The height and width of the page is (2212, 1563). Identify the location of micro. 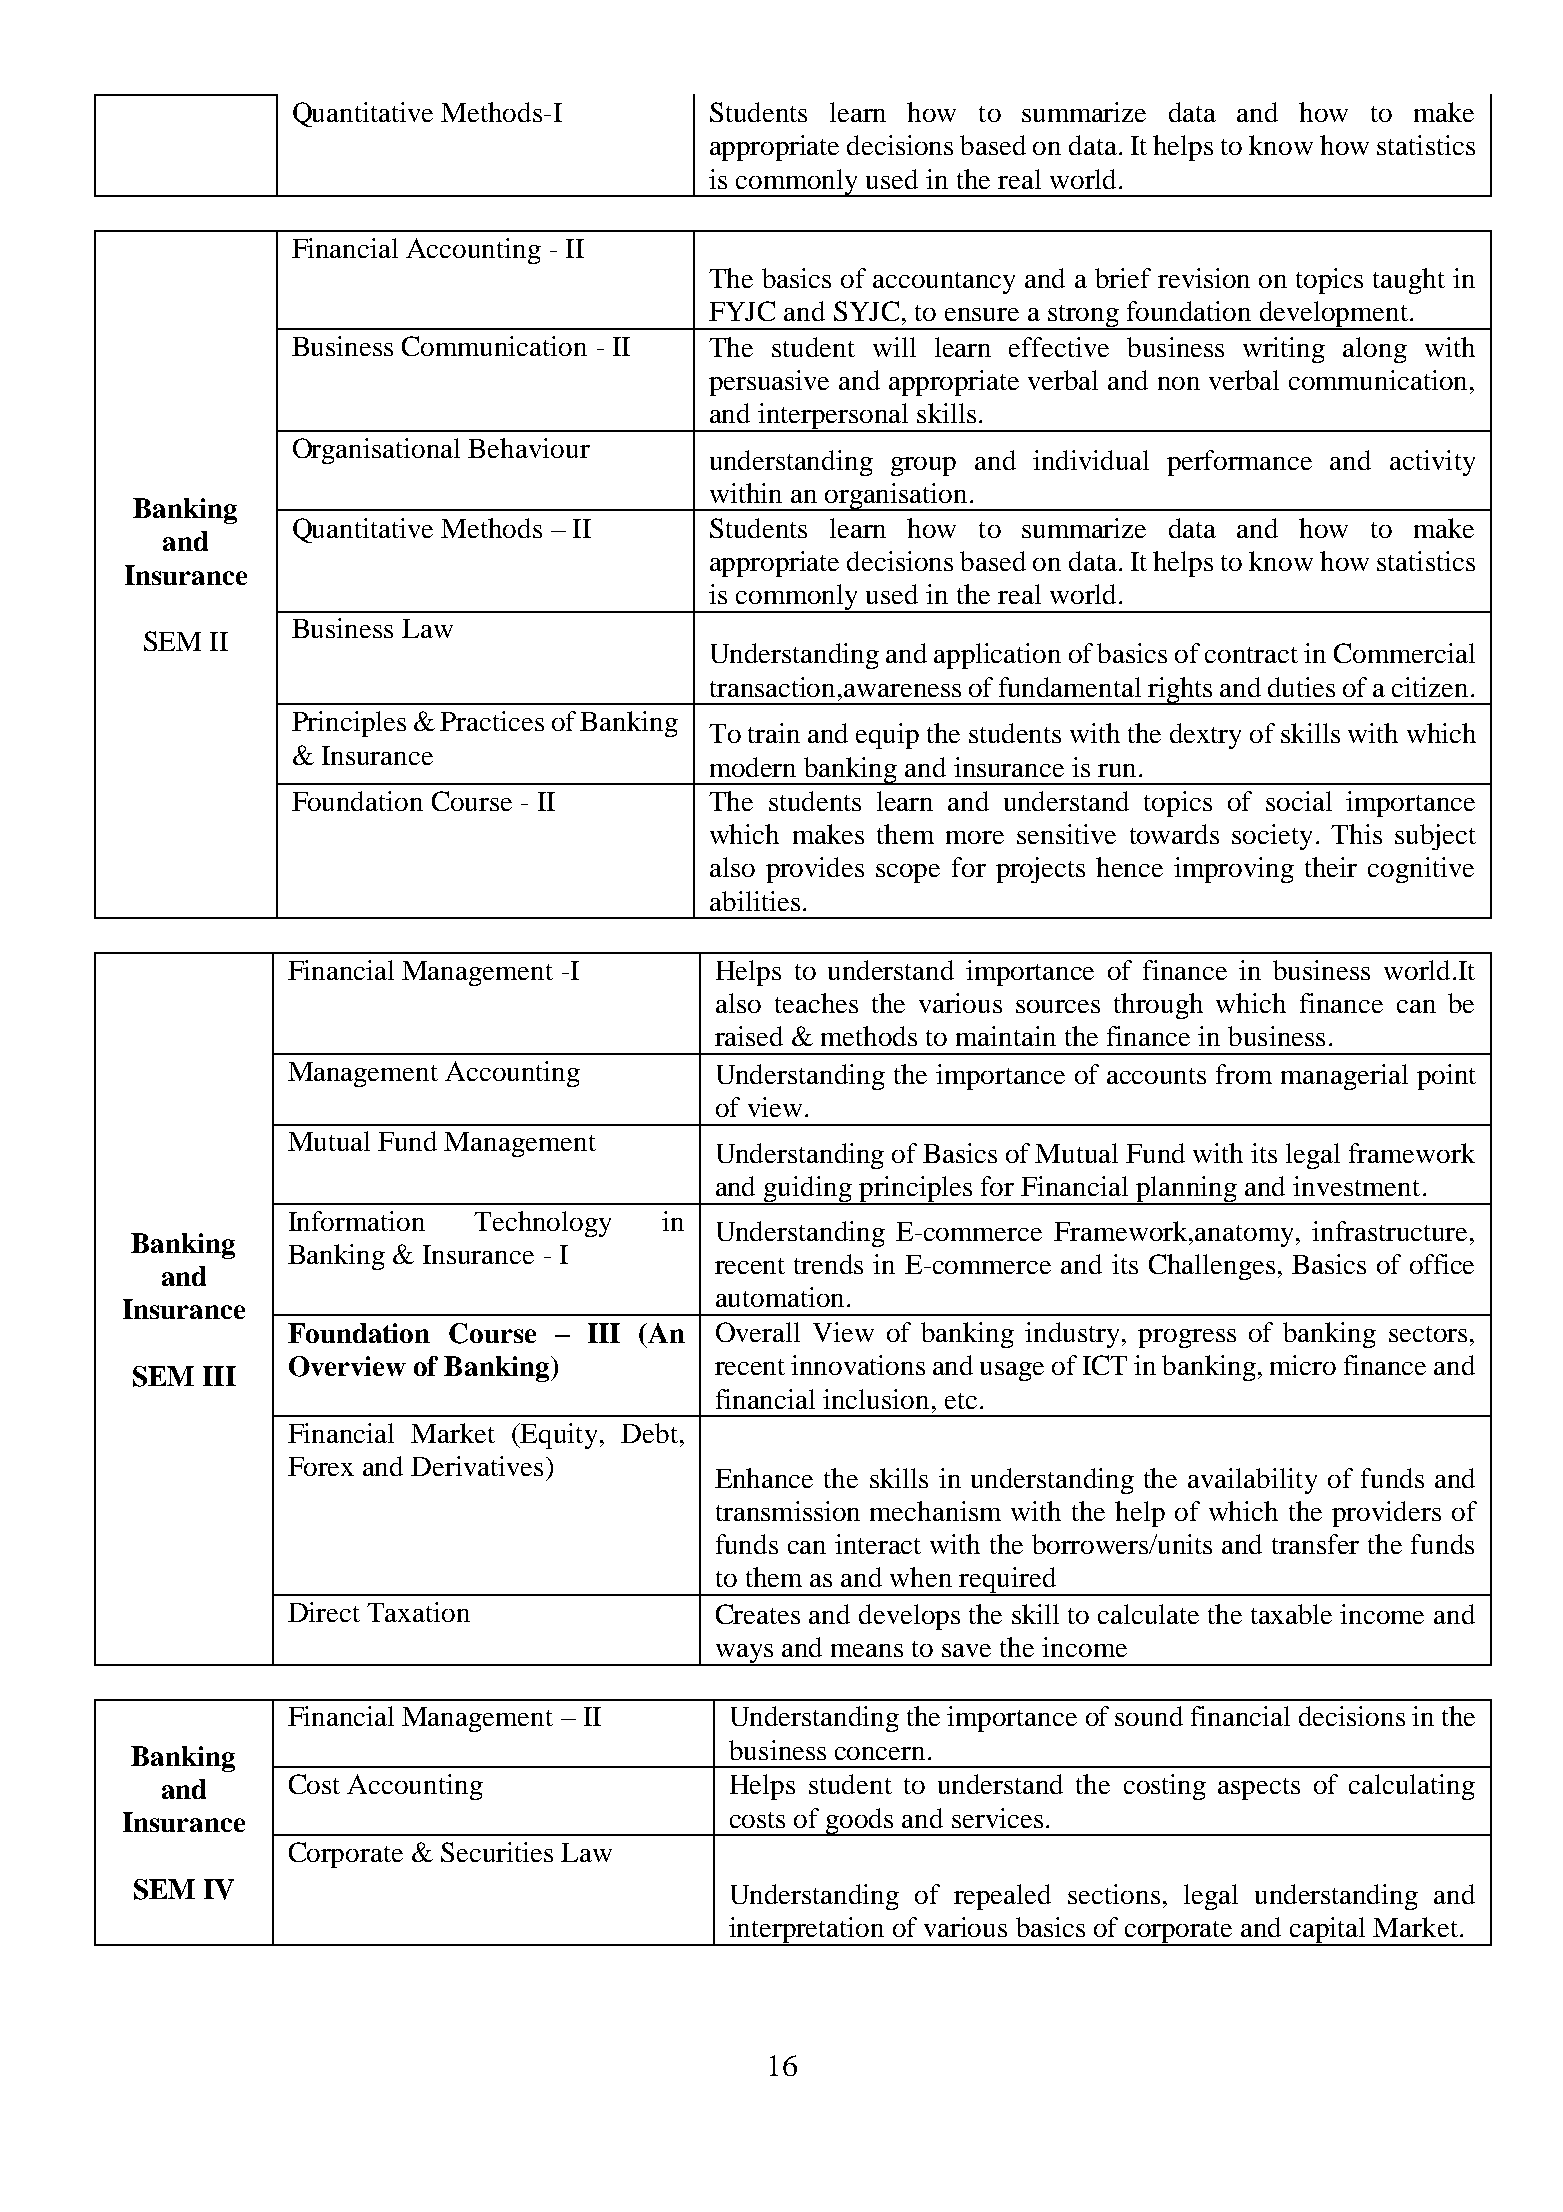
(1303, 1365).
